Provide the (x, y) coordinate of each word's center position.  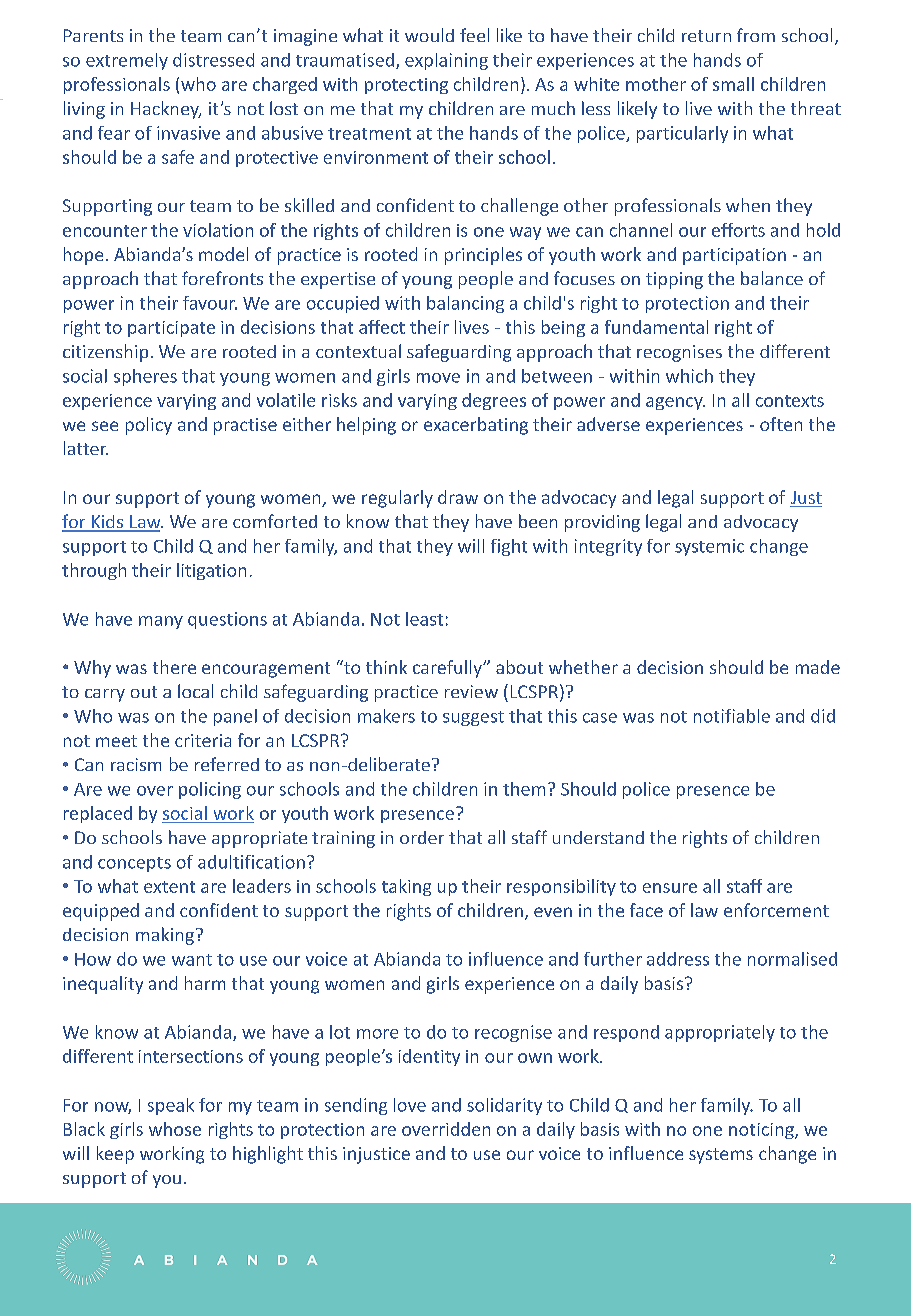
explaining (446, 61)
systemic (709, 547)
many (161, 622)
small (733, 84)
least (424, 619)
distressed (213, 60)
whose (175, 1129)
